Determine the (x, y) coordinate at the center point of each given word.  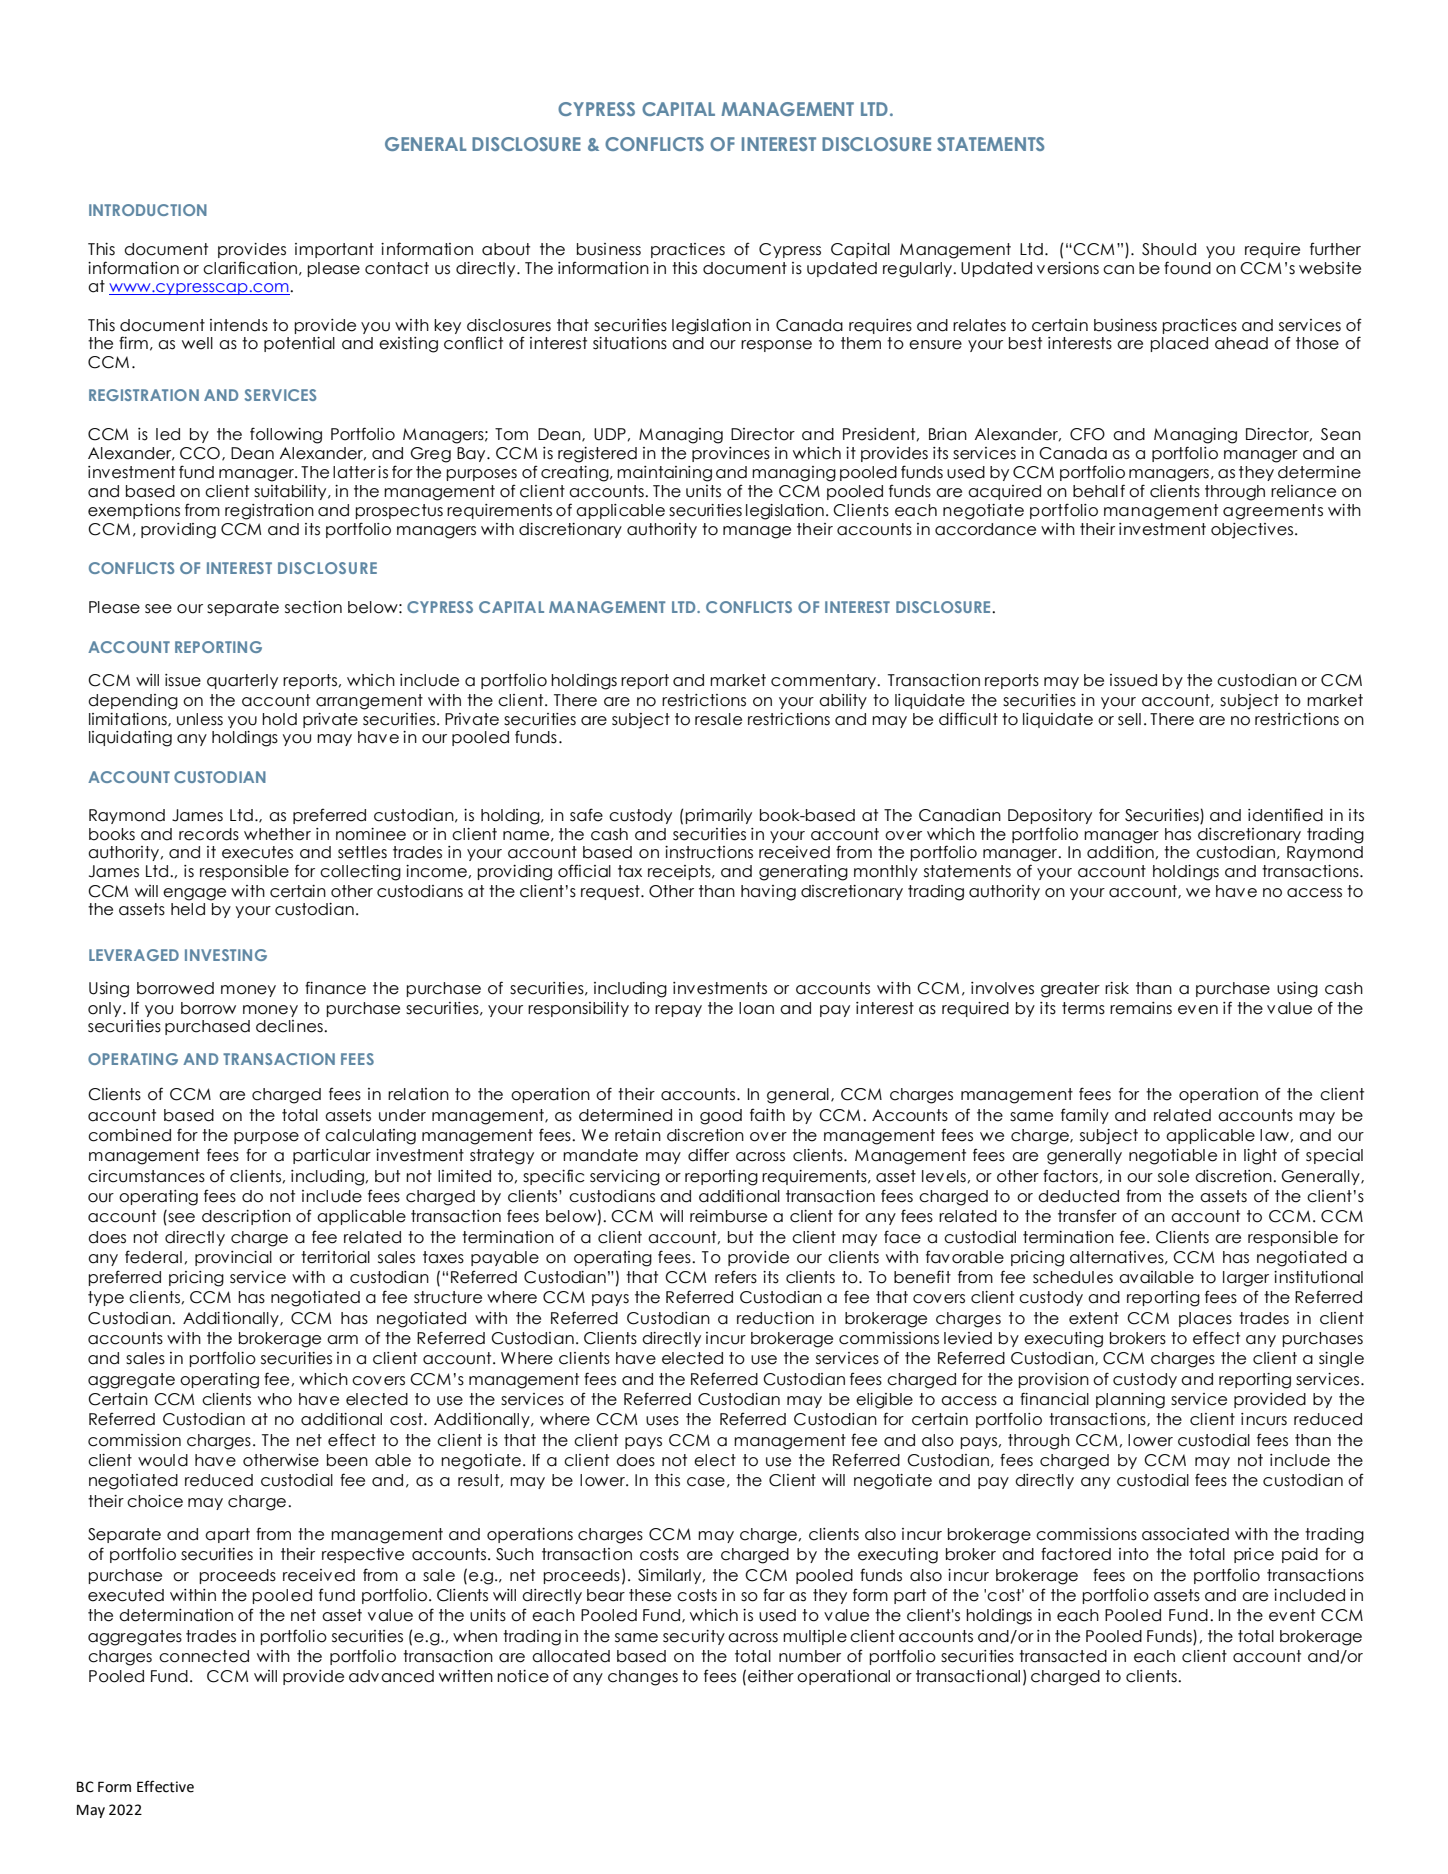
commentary (824, 681)
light (1260, 1157)
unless (200, 719)
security (694, 1637)
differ (708, 1155)
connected (204, 1656)
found (1187, 268)
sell (1129, 719)
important (334, 250)
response (776, 346)
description (246, 1217)
